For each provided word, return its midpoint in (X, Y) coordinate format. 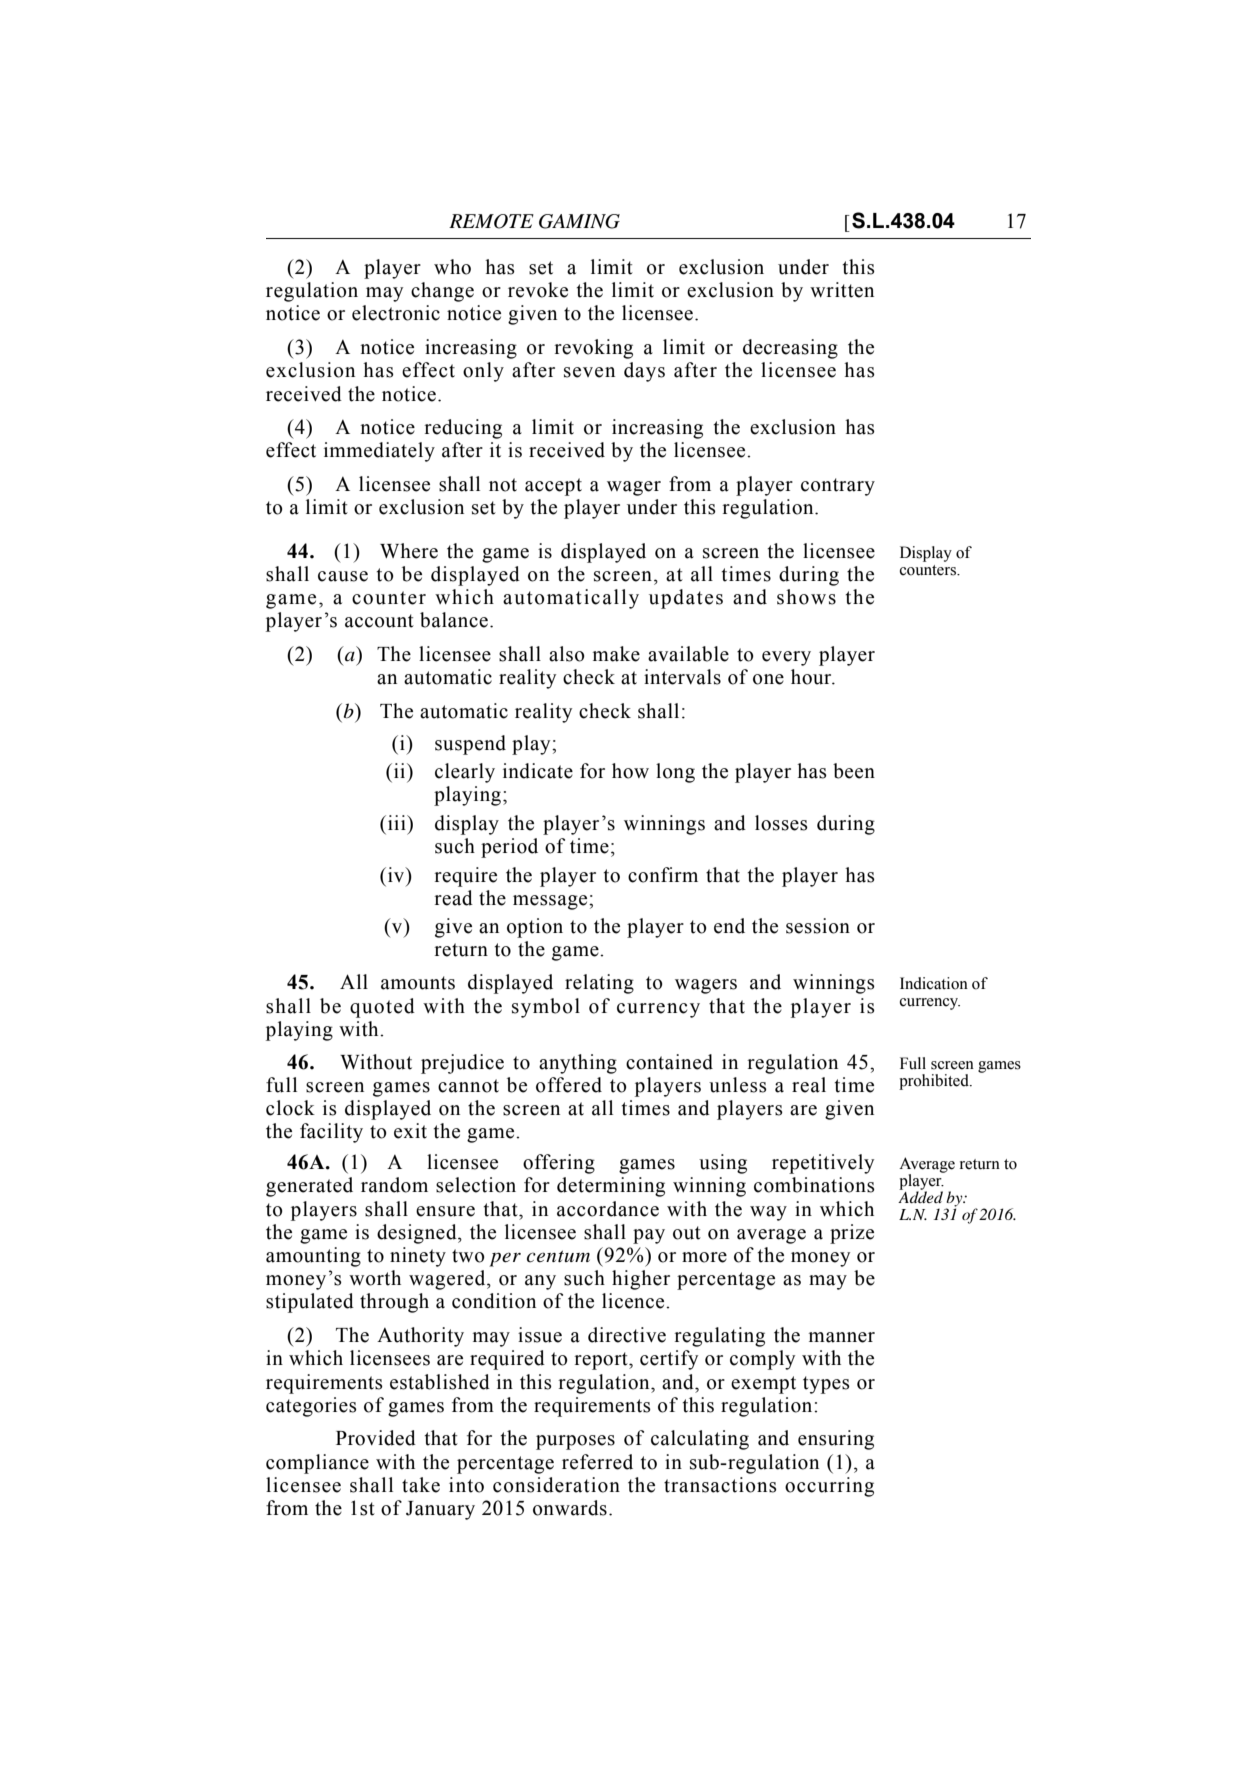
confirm (663, 875)
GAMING (579, 221)
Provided (376, 1438)
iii (398, 822)
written (842, 290)
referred (597, 1462)
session (818, 926)
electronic (396, 313)
